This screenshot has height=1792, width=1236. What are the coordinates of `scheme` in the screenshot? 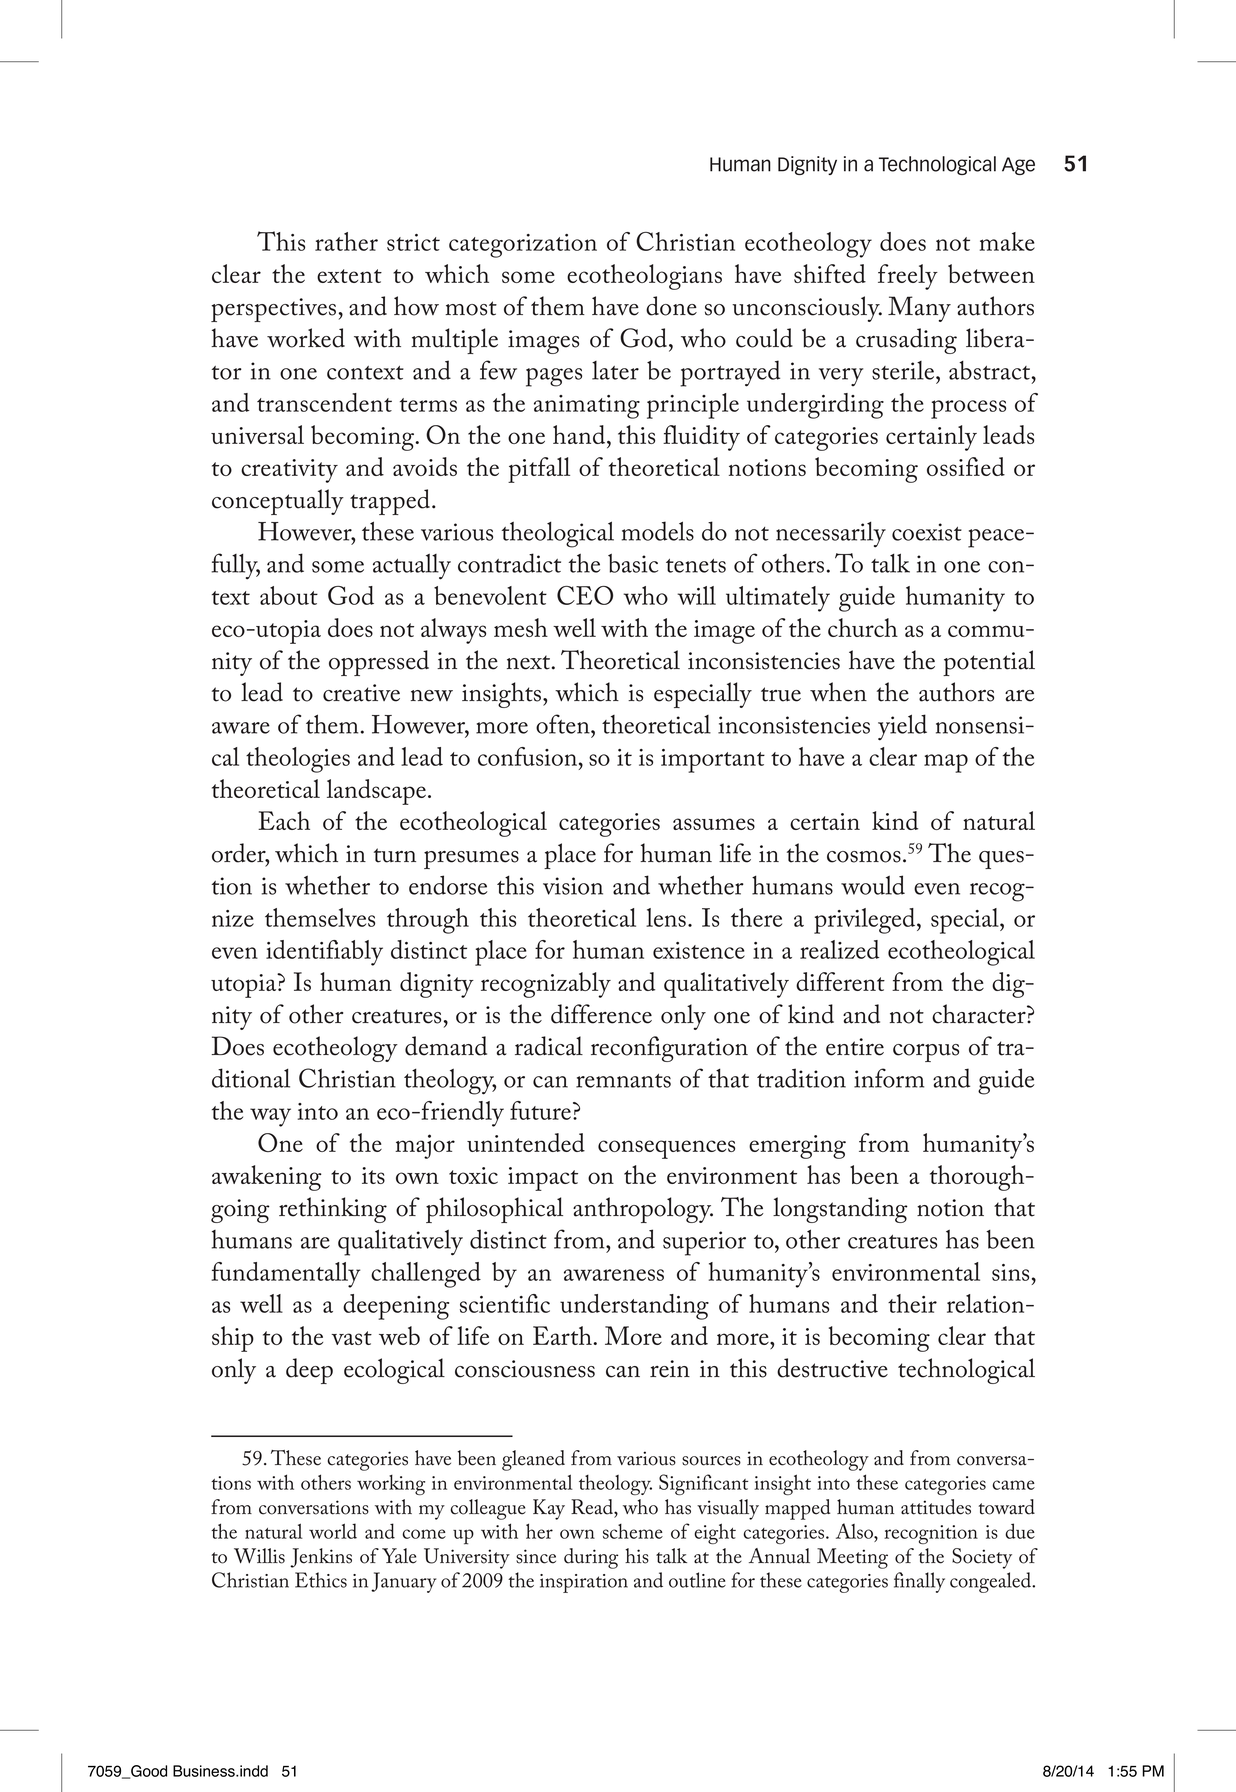 It's located at (633, 1531).
